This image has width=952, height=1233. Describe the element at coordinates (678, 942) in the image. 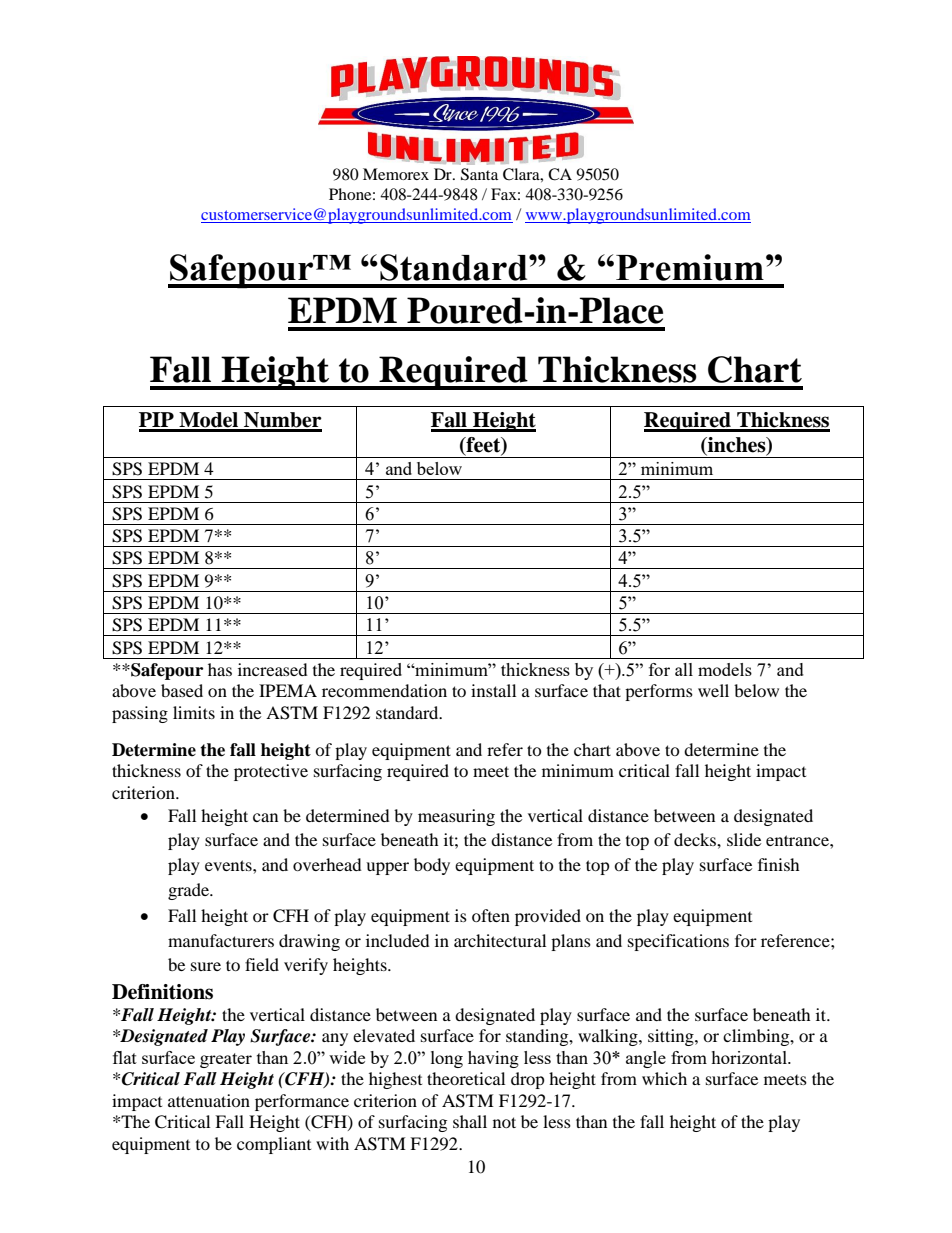

I see `specifications` at that location.
